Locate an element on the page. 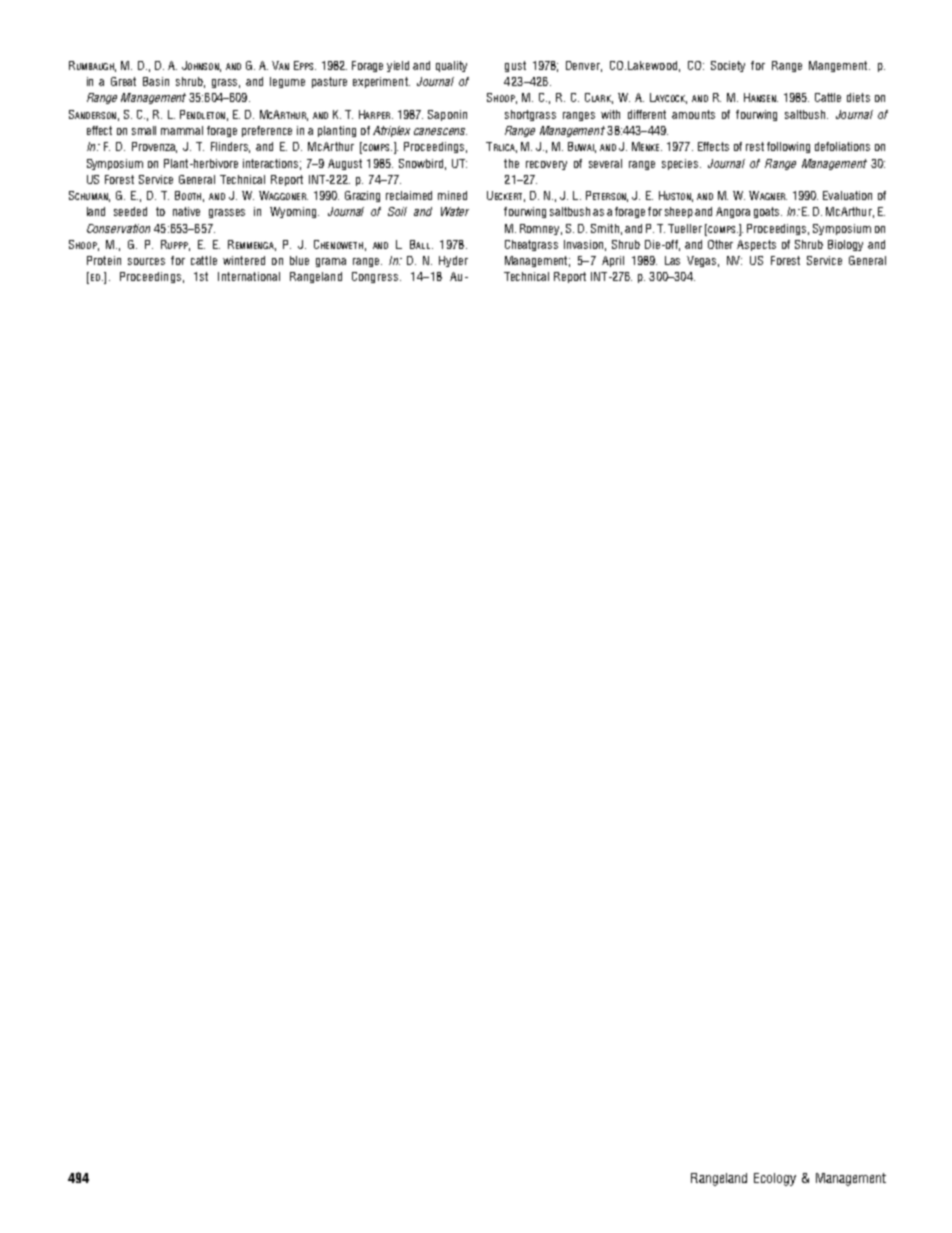 The width and height of the document is (952, 1233). wintered is located at coordinates (244, 260).
